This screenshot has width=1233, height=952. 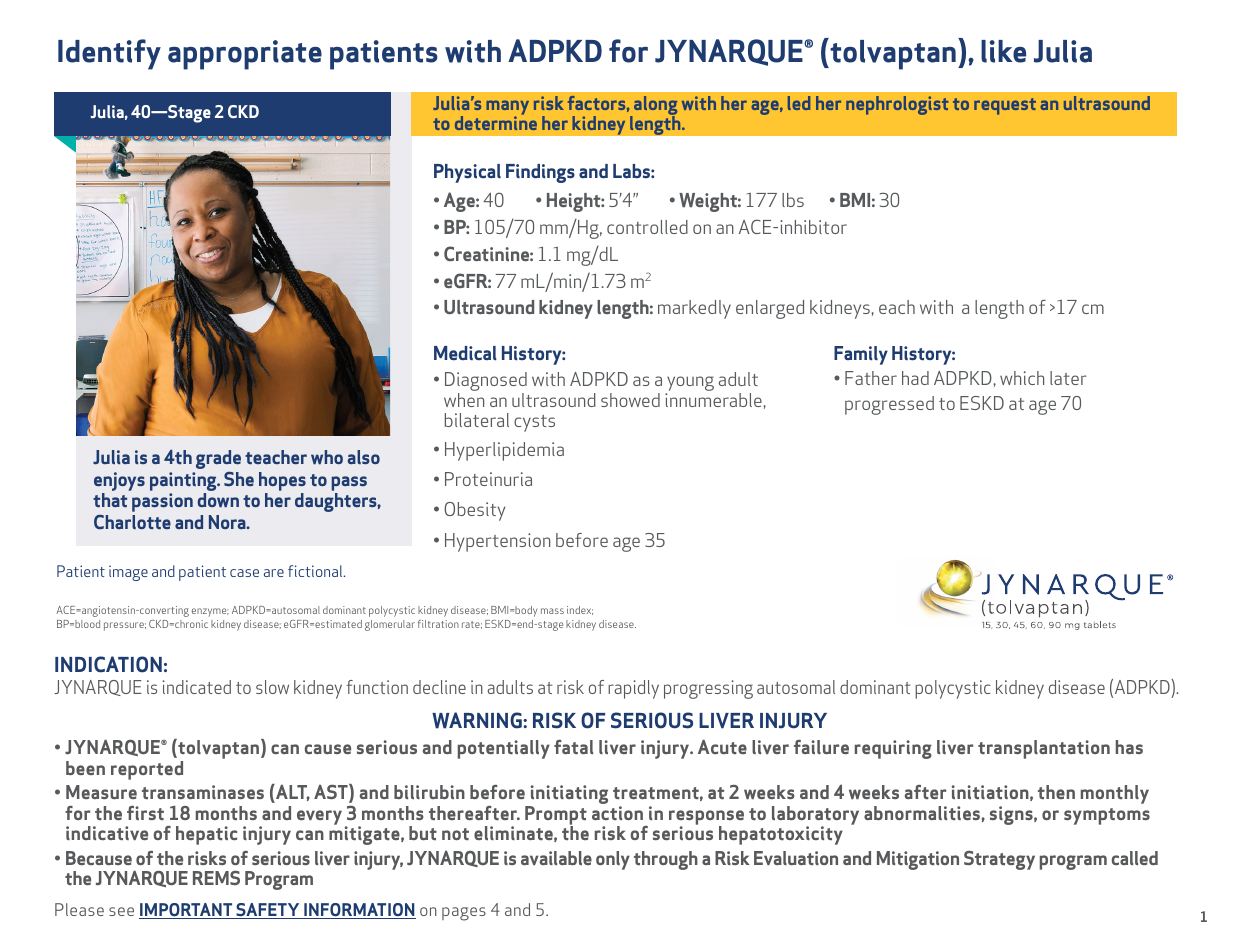 What do you see at coordinates (187, 911) in the screenshot?
I see `IMPORTANT` at bounding box center [187, 911].
